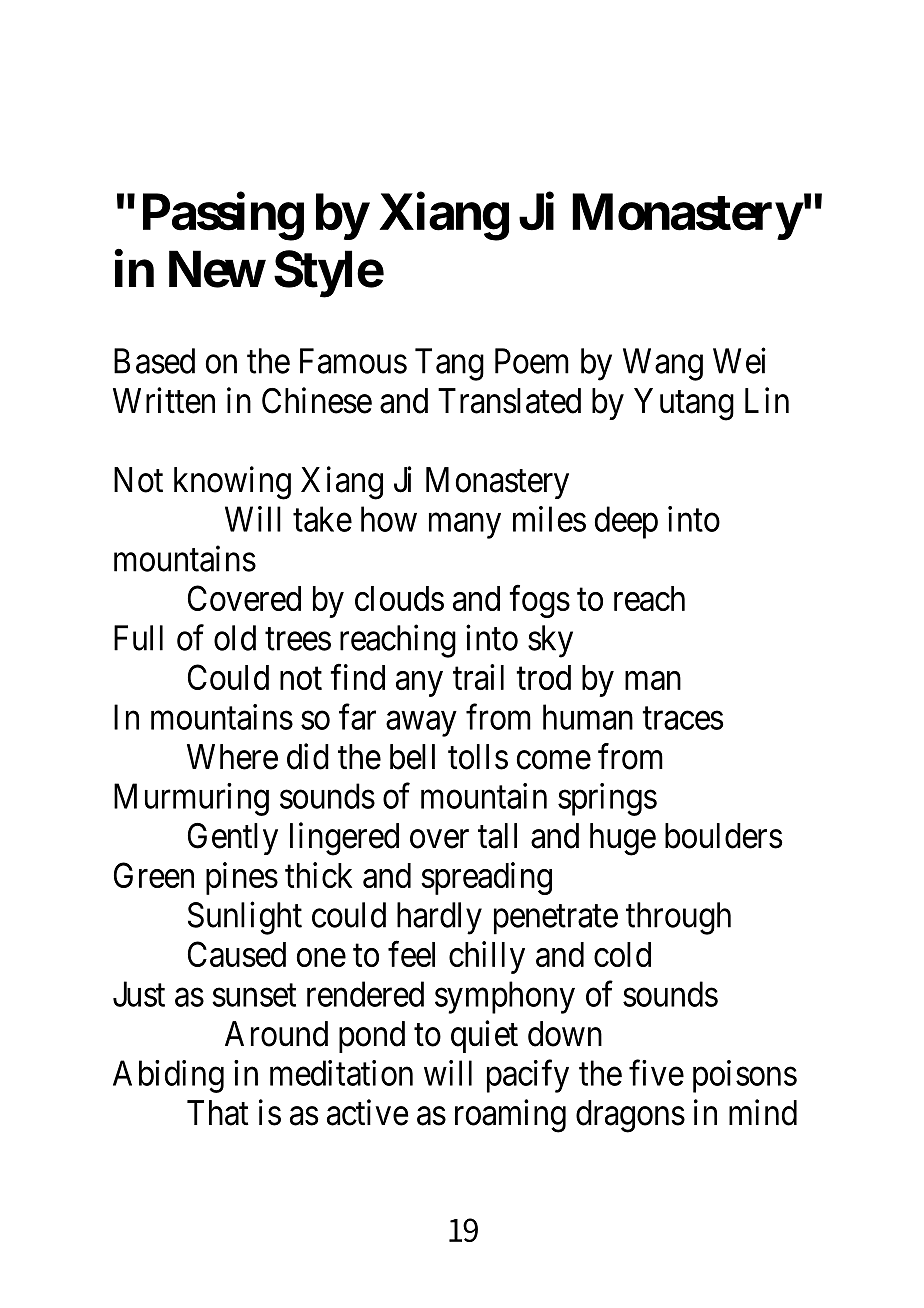  What do you see at coordinates (626, 522) in the image?
I see `deep` at bounding box center [626, 522].
